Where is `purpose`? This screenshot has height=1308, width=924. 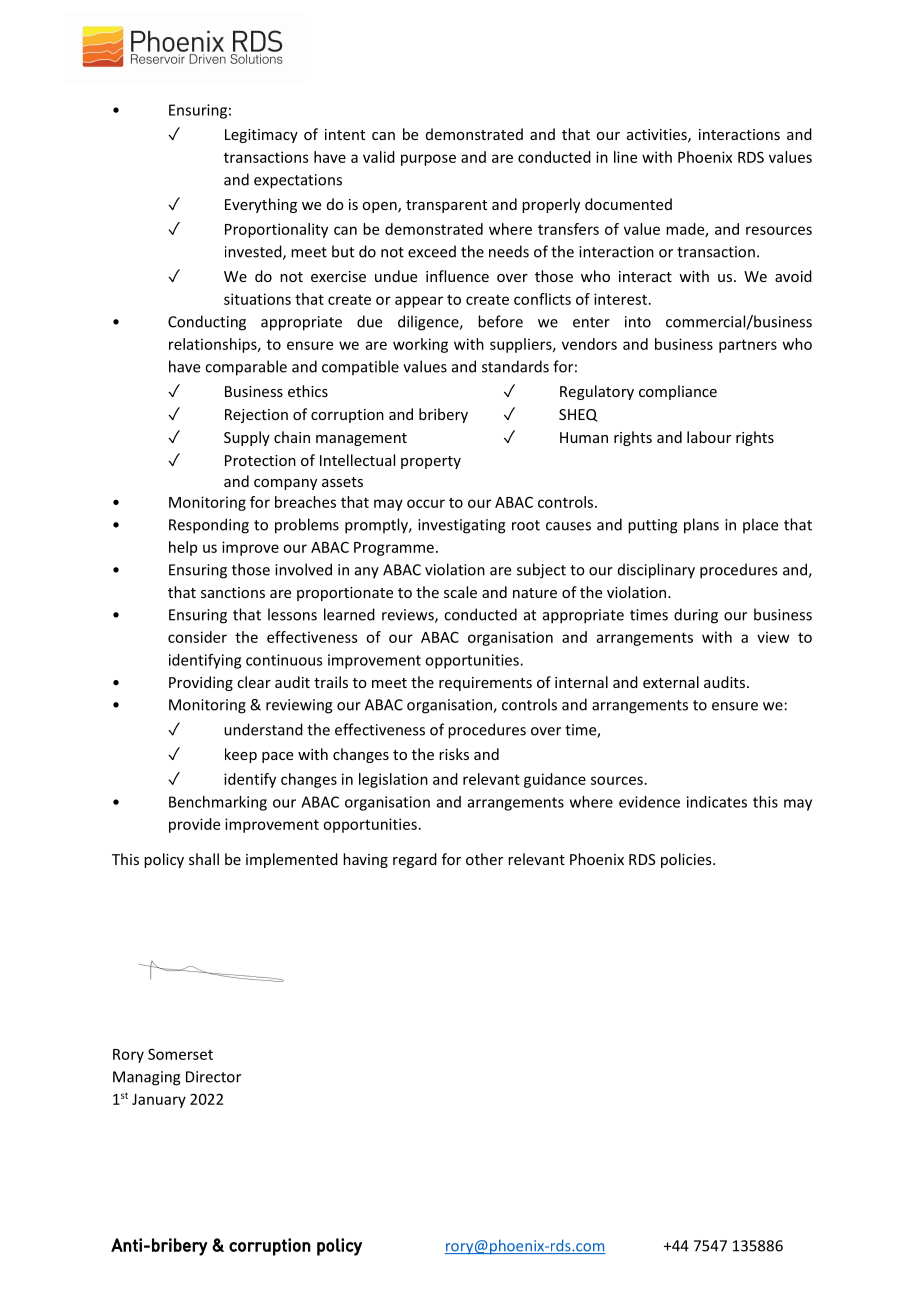 purpose is located at coordinates (428, 160).
